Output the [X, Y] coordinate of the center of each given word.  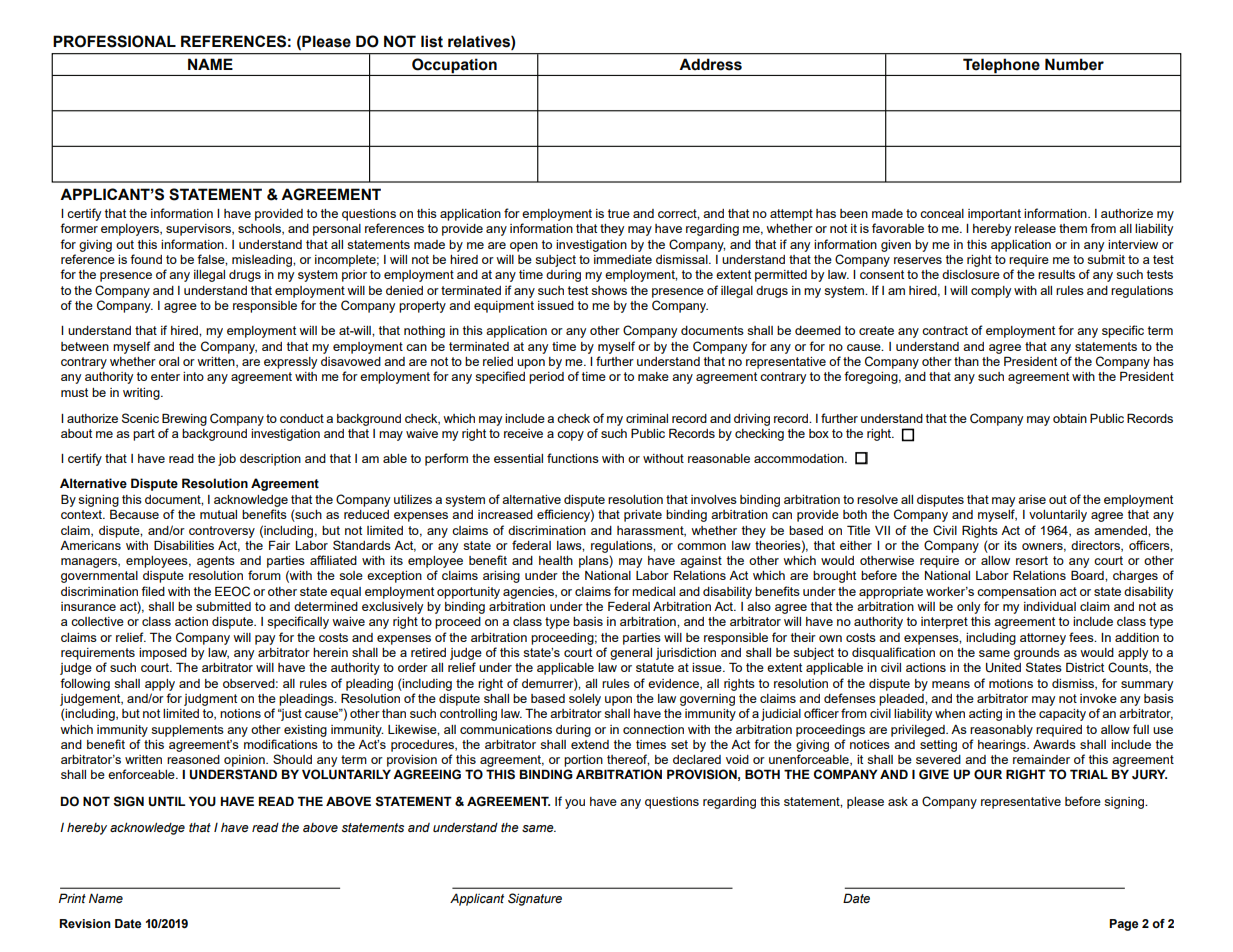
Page [1123, 925]
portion [583, 761]
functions [573, 458]
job [227, 460]
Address [710, 64]
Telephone [1001, 67]
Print [72, 898]
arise [1032, 499]
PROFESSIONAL [114, 41]
